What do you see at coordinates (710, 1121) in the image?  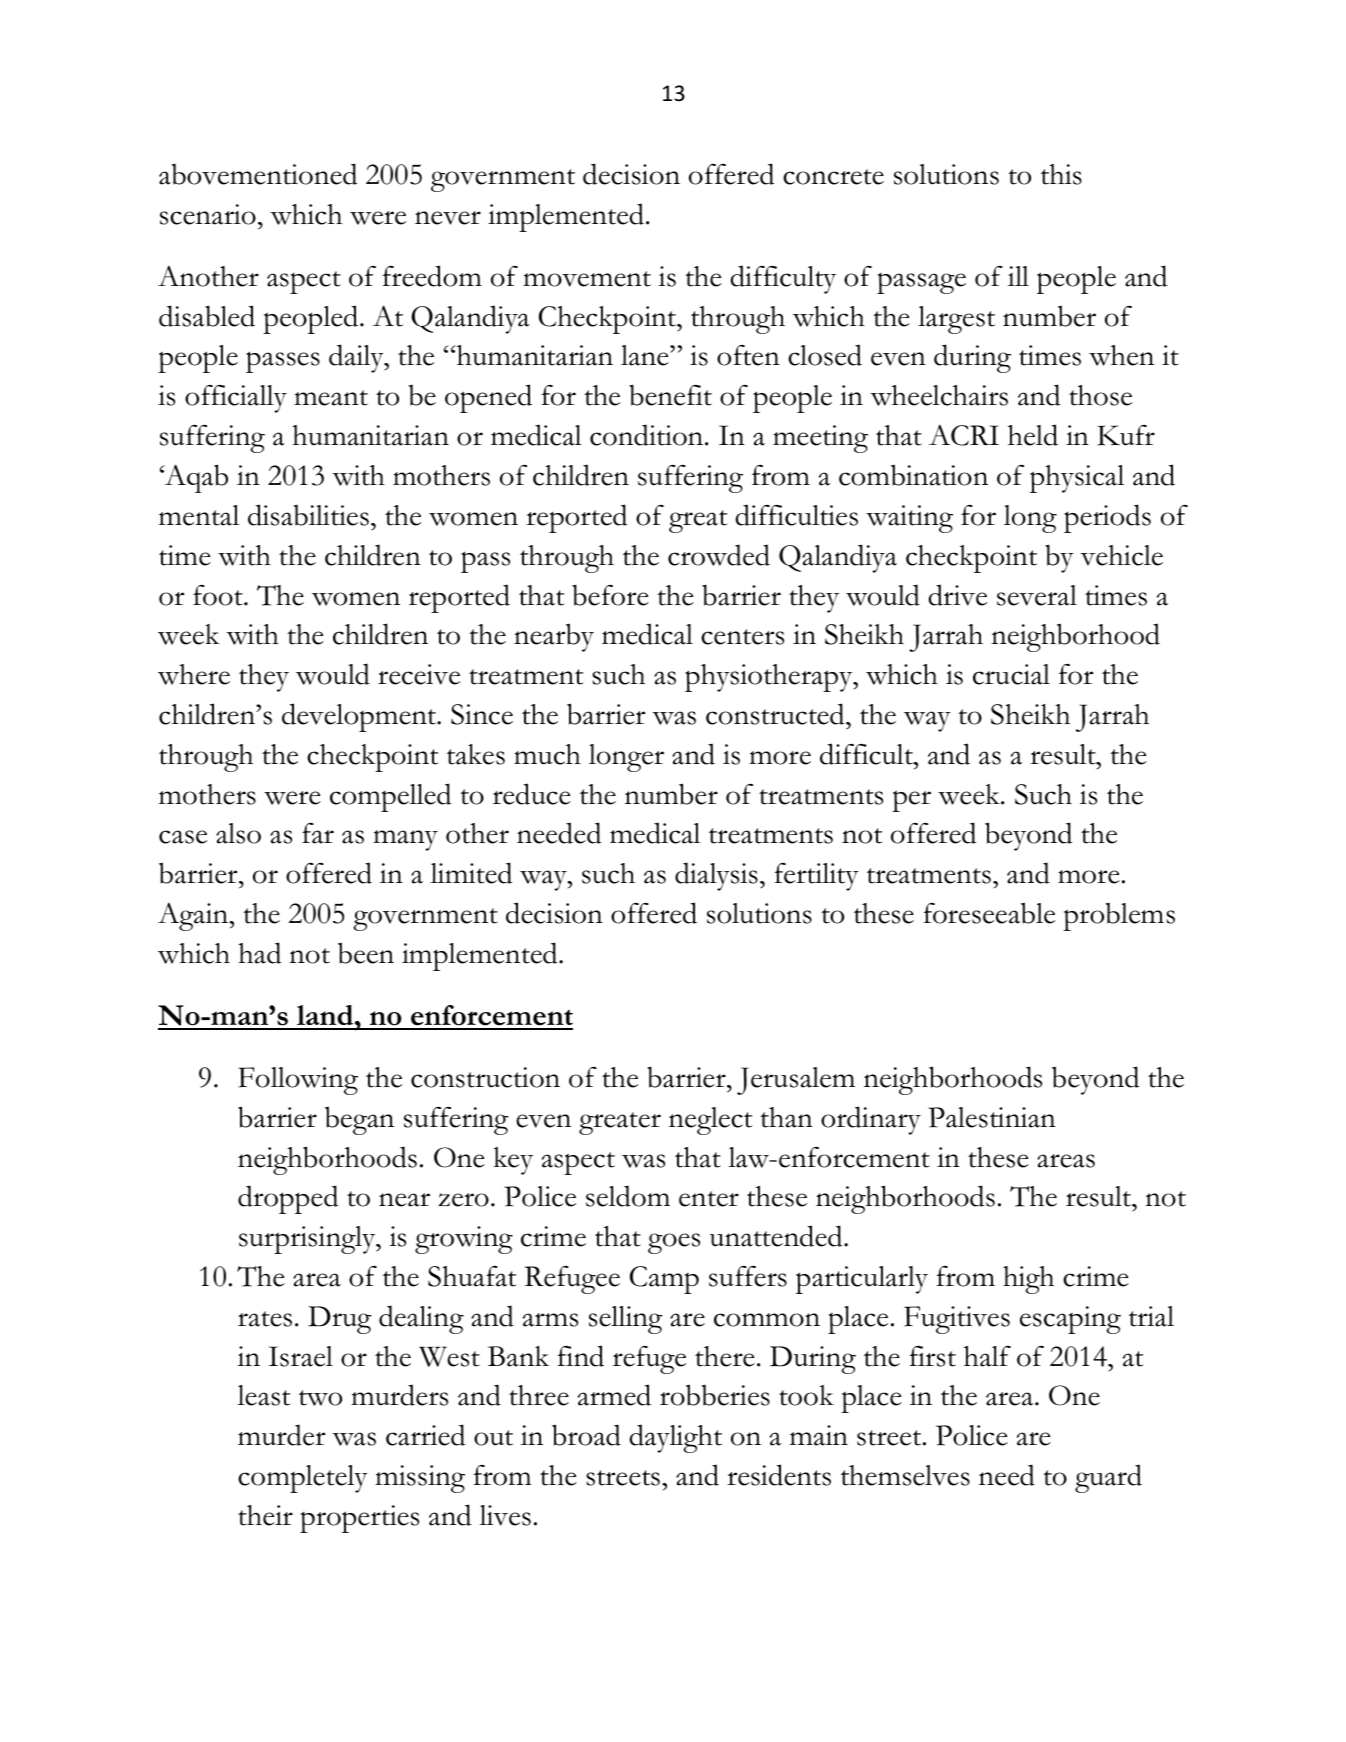 I see `neglect` at bounding box center [710, 1121].
